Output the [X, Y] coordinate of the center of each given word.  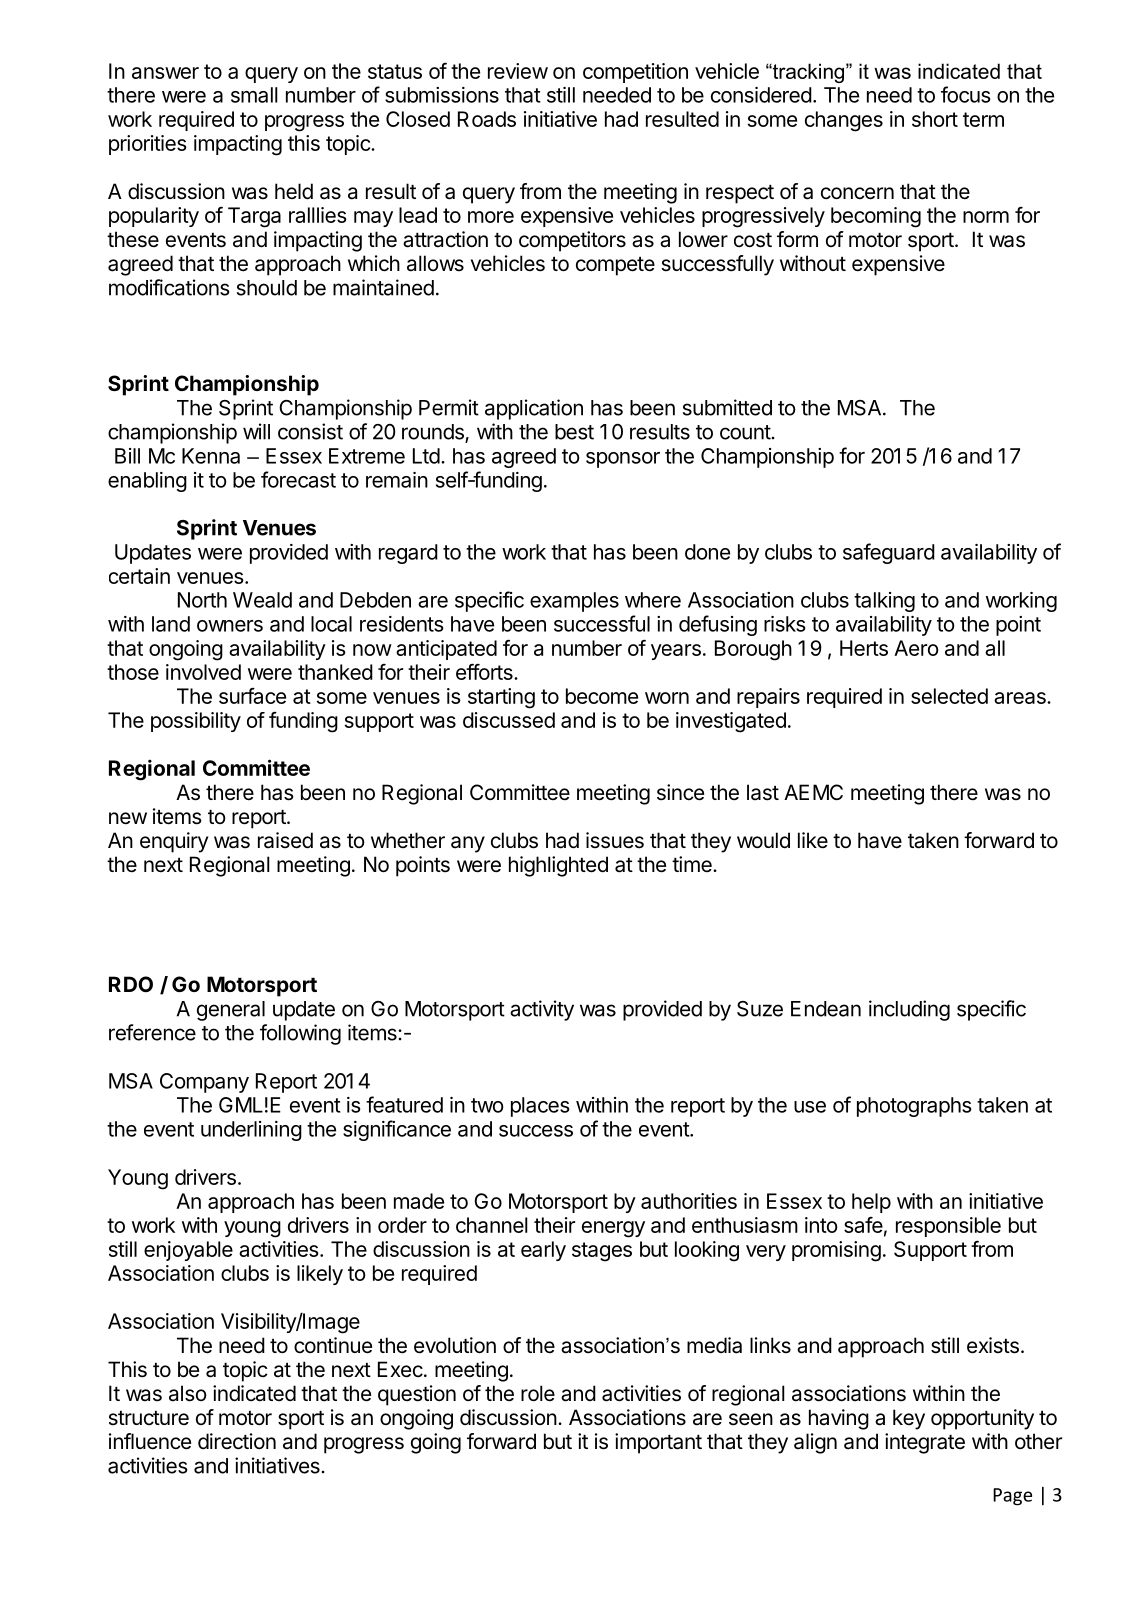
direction [237, 1441]
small [254, 95]
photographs [914, 1107]
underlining [251, 1131]
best [574, 432]
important [658, 1443]
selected [949, 696]
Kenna [211, 456]
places [540, 1107]
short [935, 119]
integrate [925, 1443]
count [745, 432]
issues [615, 840]
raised [285, 840]
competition [635, 73]
